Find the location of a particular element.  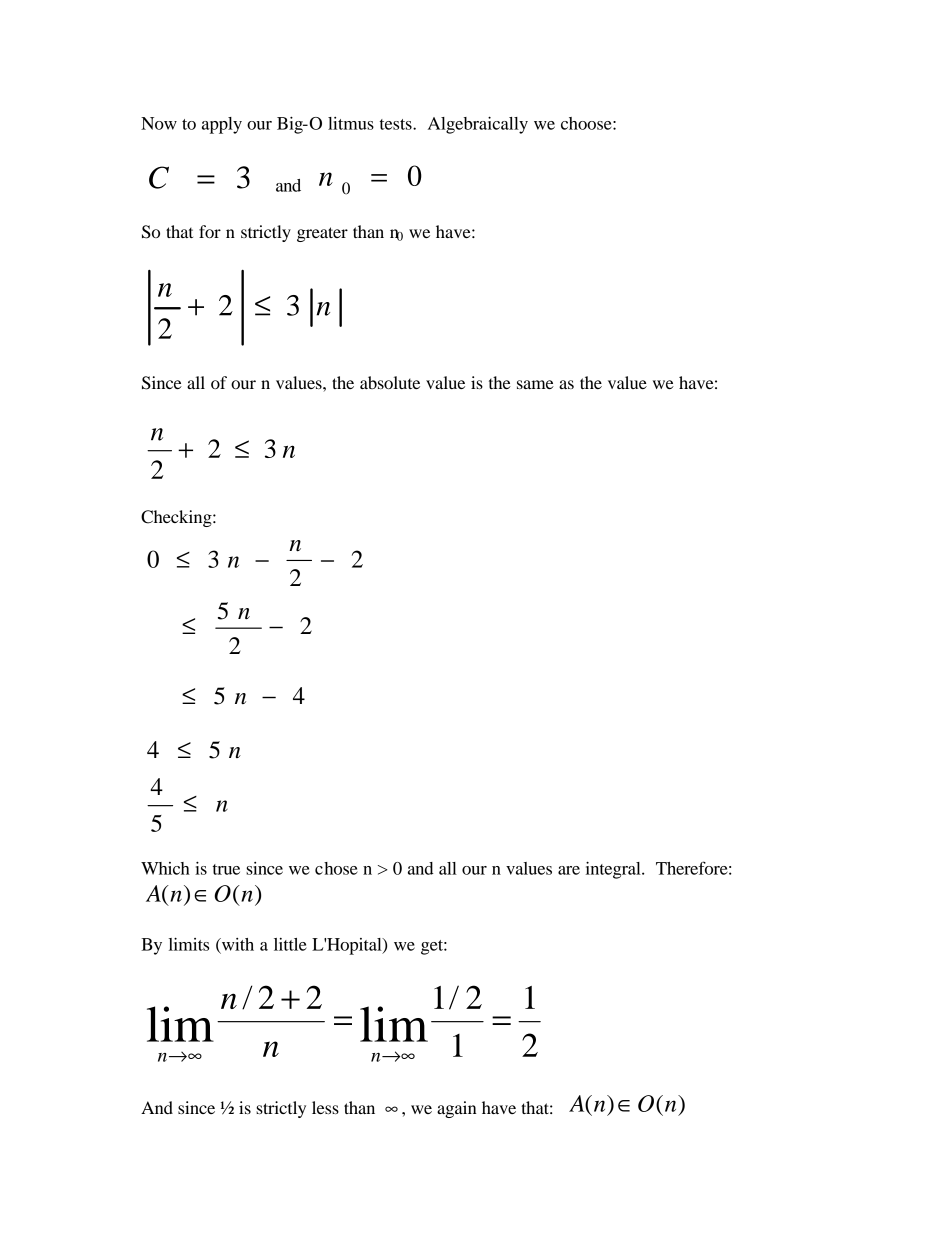

tests is located at coordinates (397, 124).
